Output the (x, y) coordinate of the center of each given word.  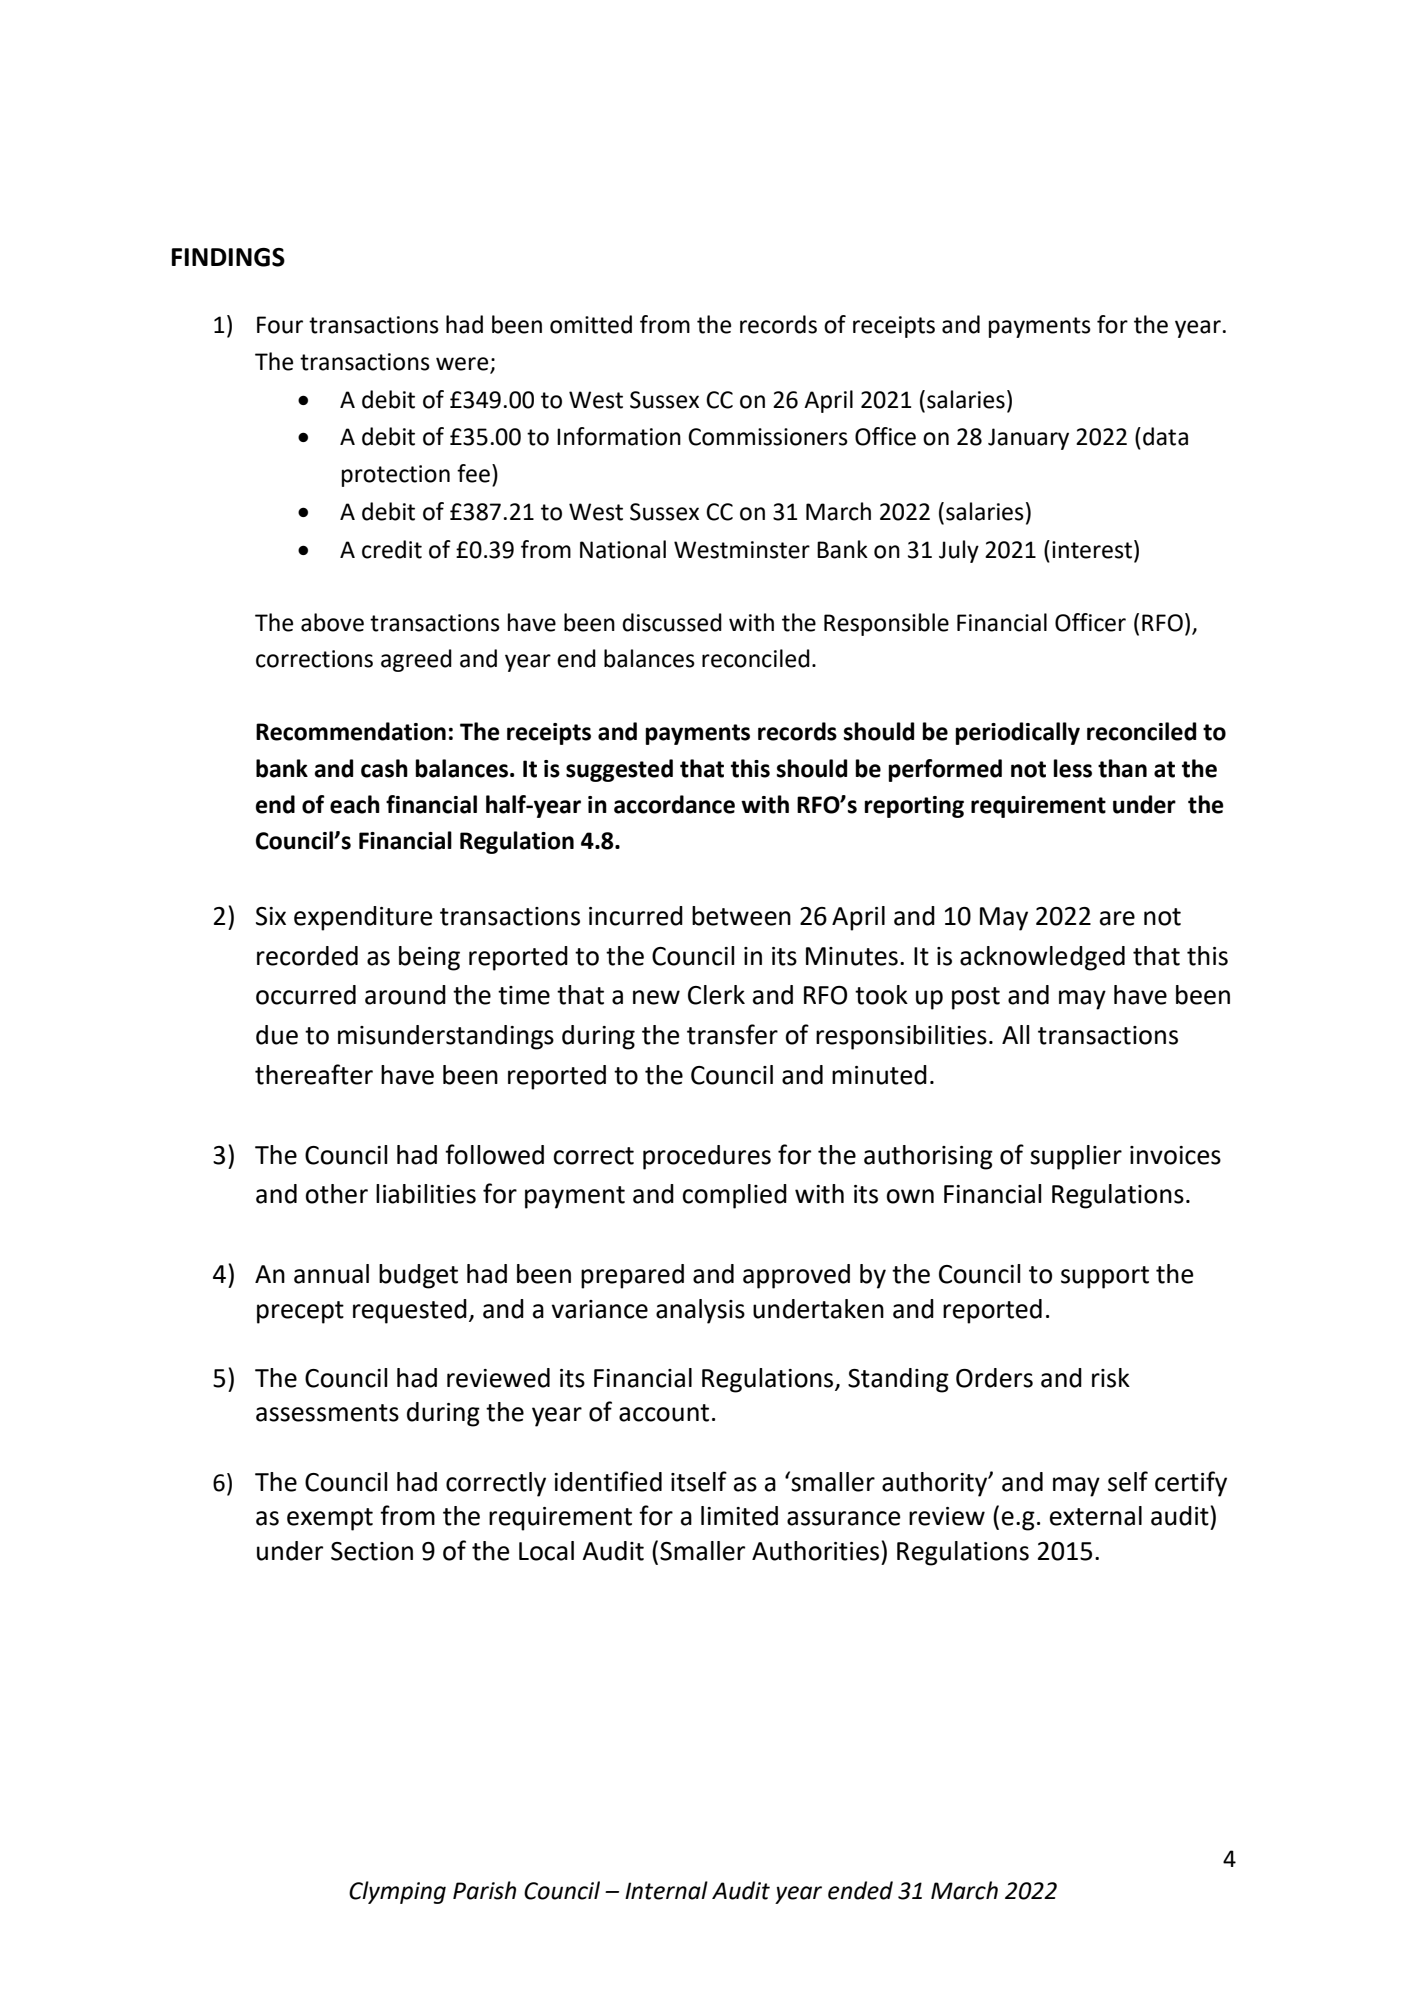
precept (300, 1312)
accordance (674, 804)
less (1073, 768)
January (1028, 439)
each (355, 804)
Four (280, 325)
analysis (700, 1311)
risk (1111, 1378)
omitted (591, 324)
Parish (484, 1890)
